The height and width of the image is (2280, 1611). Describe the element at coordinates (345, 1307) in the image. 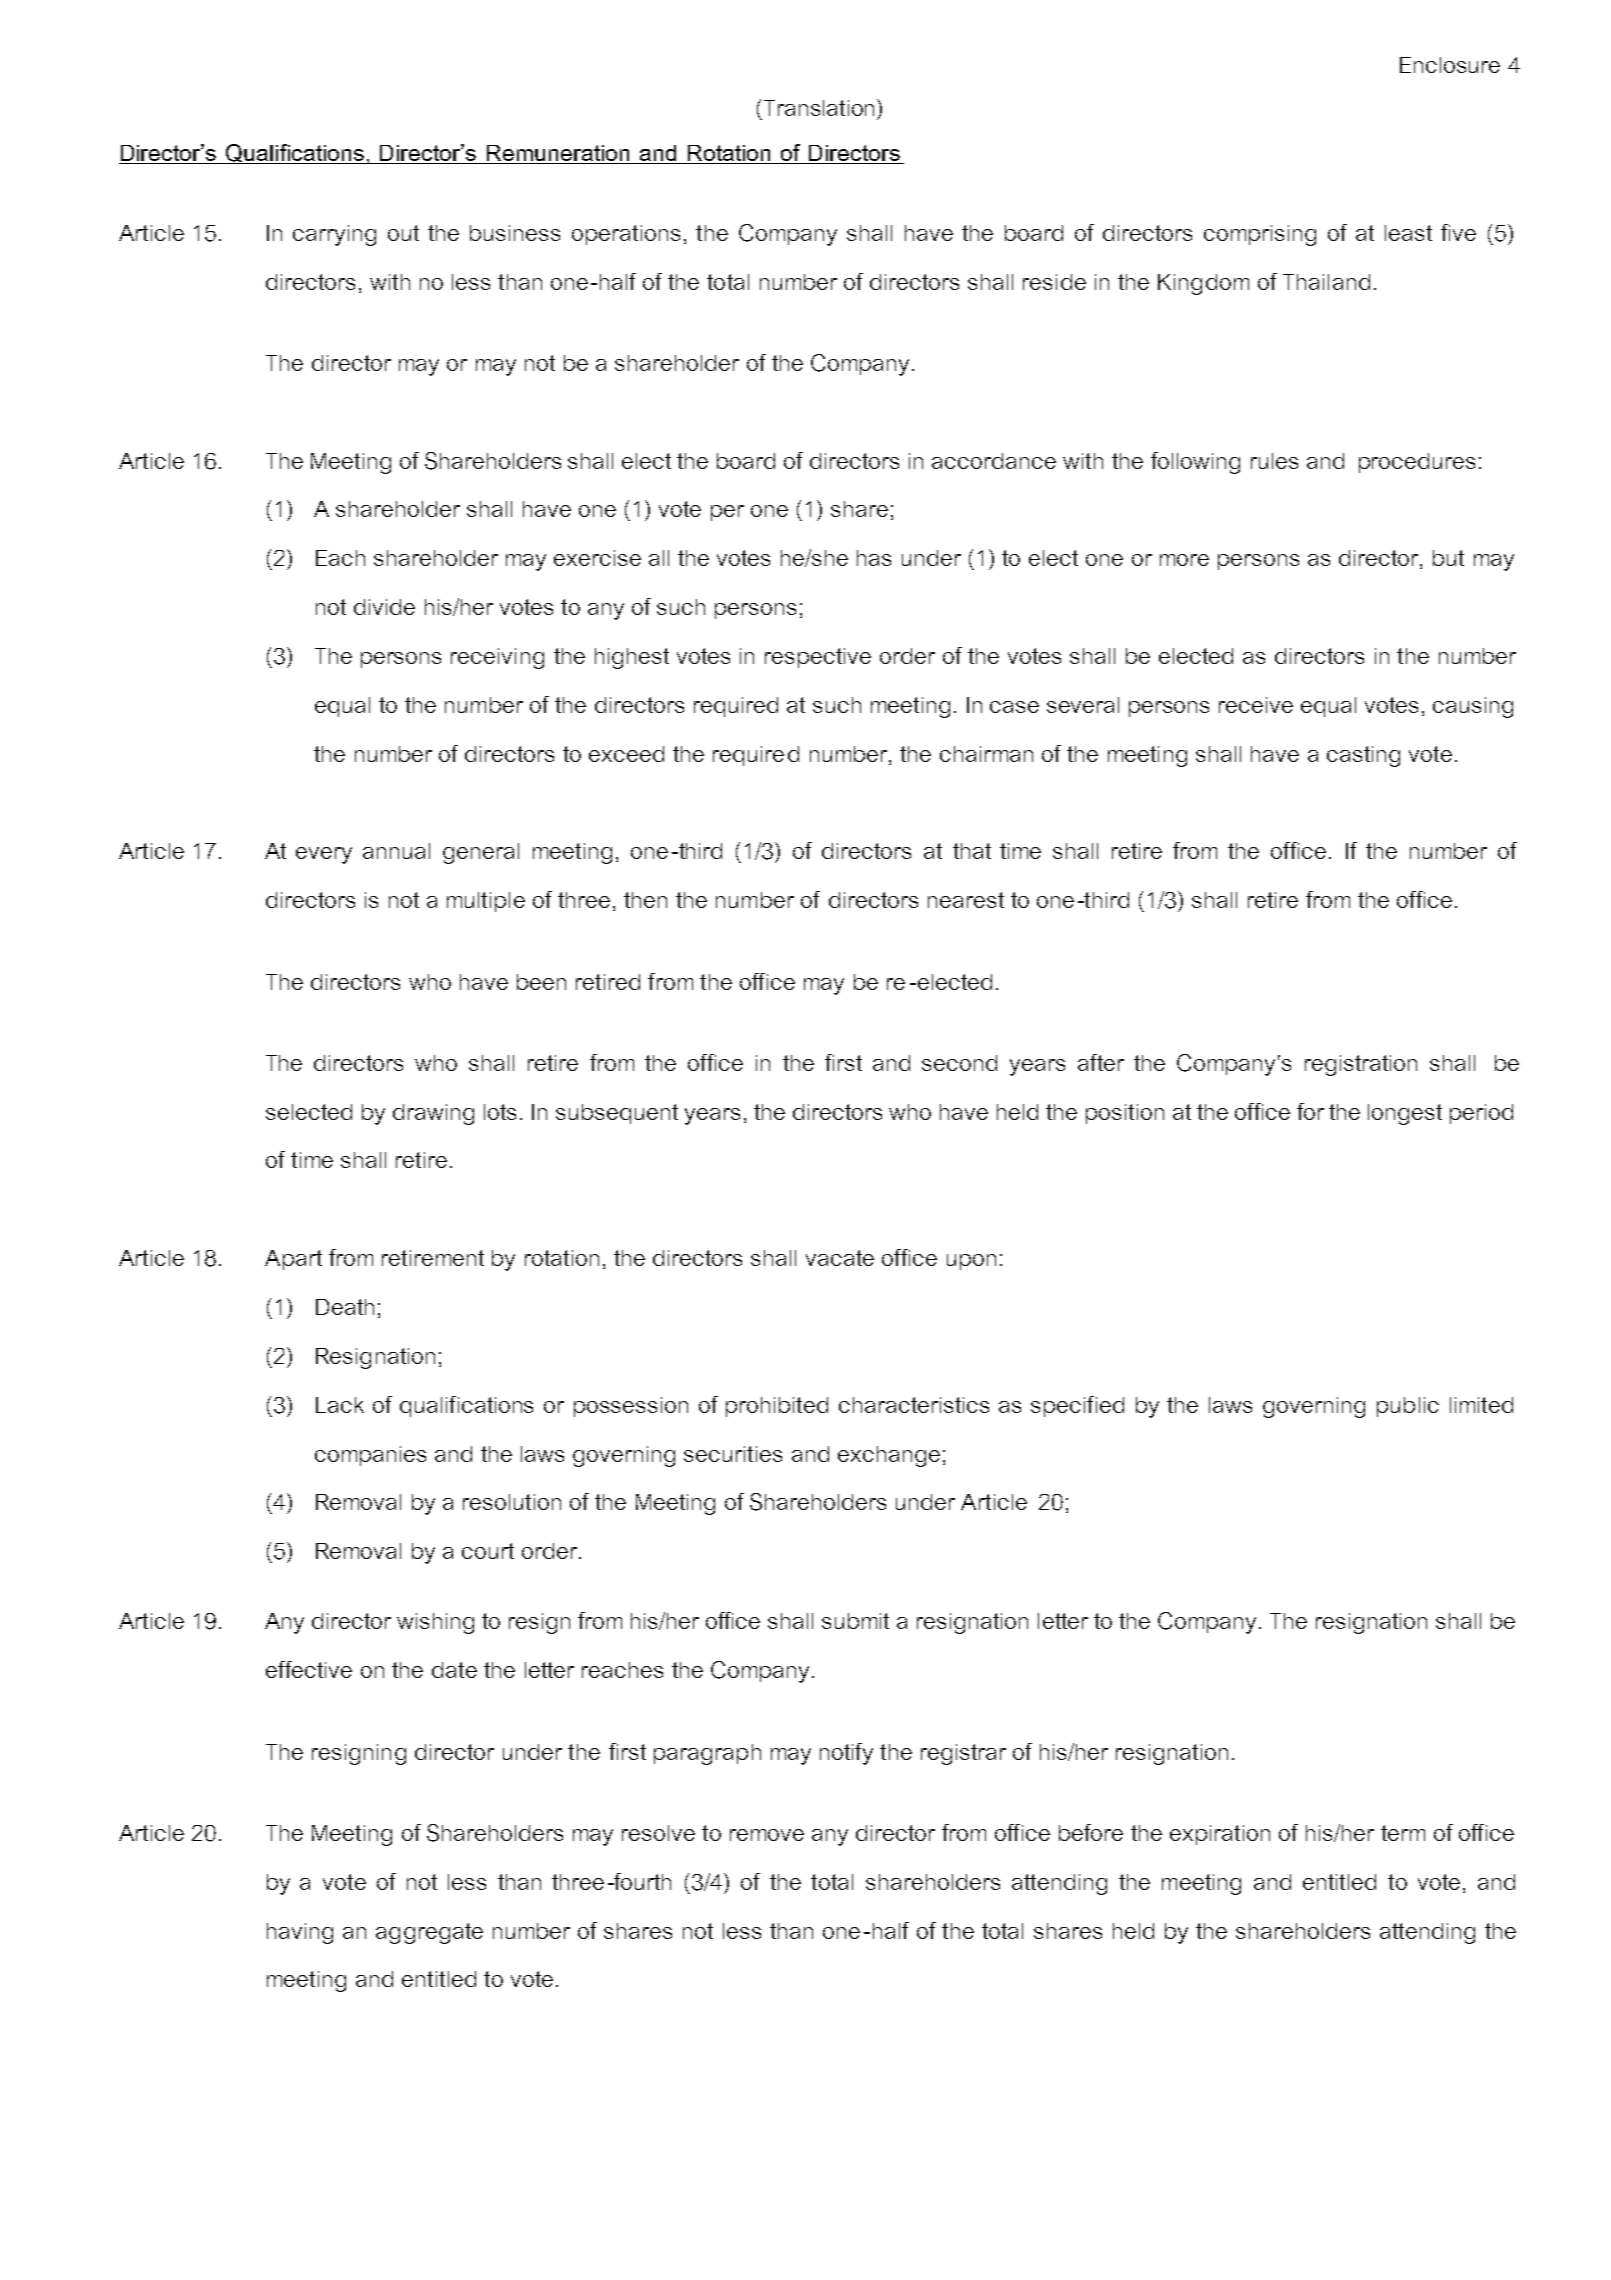

I see `Death` at that location.
